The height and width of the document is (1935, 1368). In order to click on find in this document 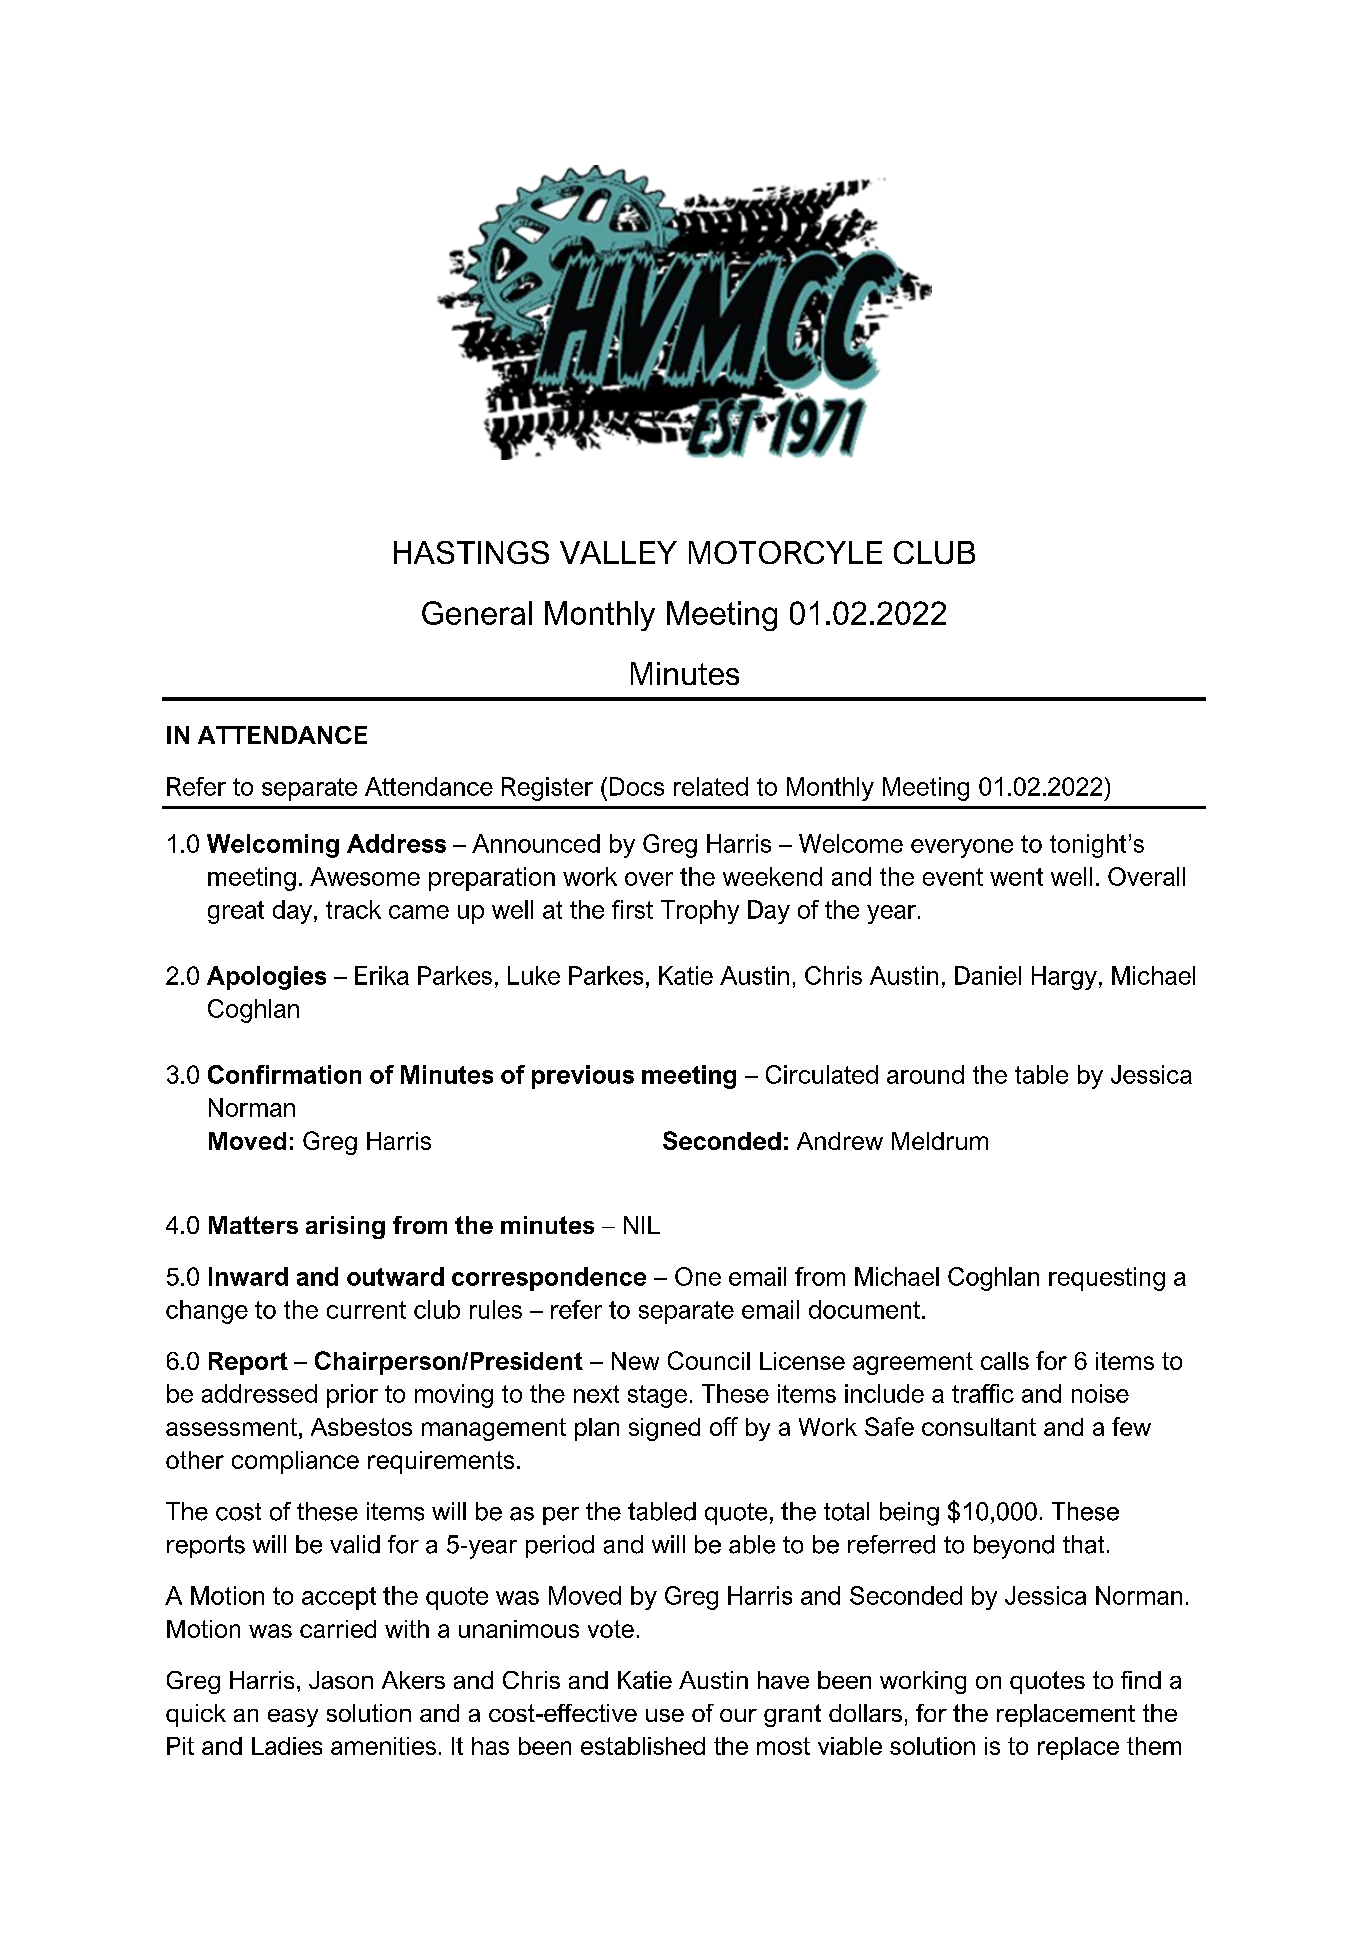, I will do `click(1141, 1680)`.
